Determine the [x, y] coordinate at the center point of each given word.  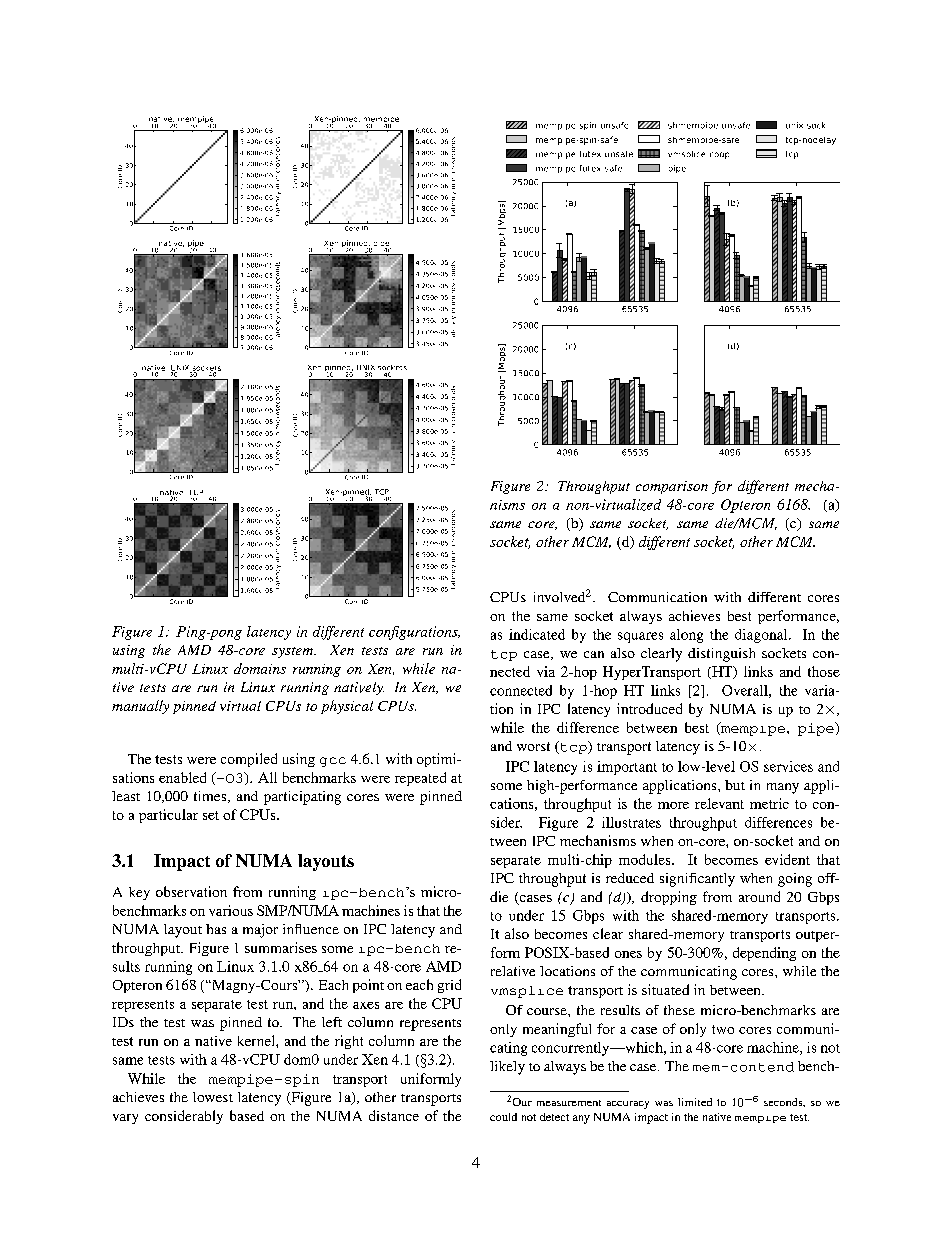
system [294, 652]
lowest [213, 1097]
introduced [649, 708]
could [503, 1117]
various [231, 910]
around [759, 896]
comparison [672, 487]
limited [695, 1102]
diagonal [762, 636]
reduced [630, 878]
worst [533, 746]
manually [140, 707]
